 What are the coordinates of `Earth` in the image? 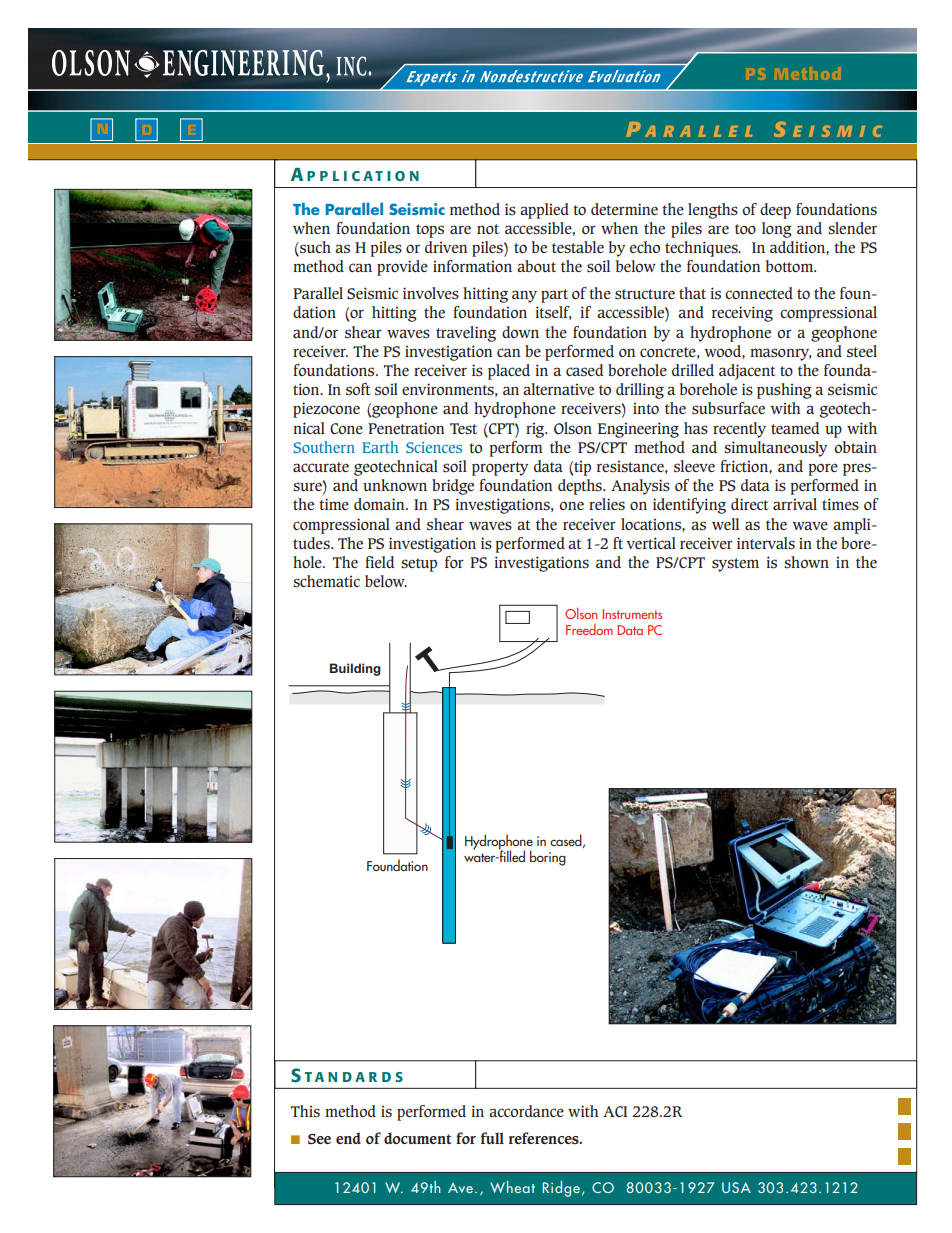 It's located at (380, 447).
